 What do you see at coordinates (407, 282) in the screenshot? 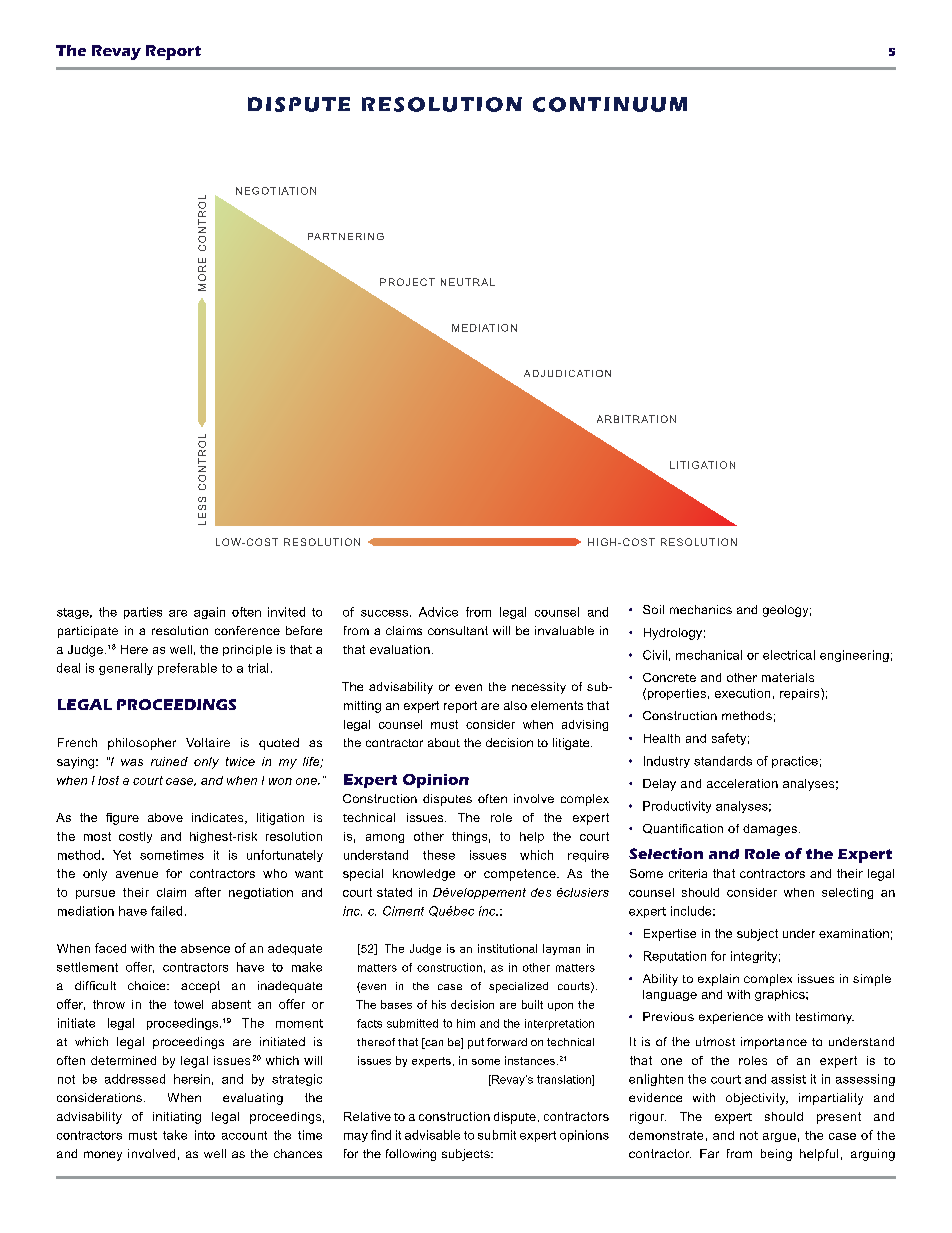
I see `PROJECT` at bounding box center [407, 282].
